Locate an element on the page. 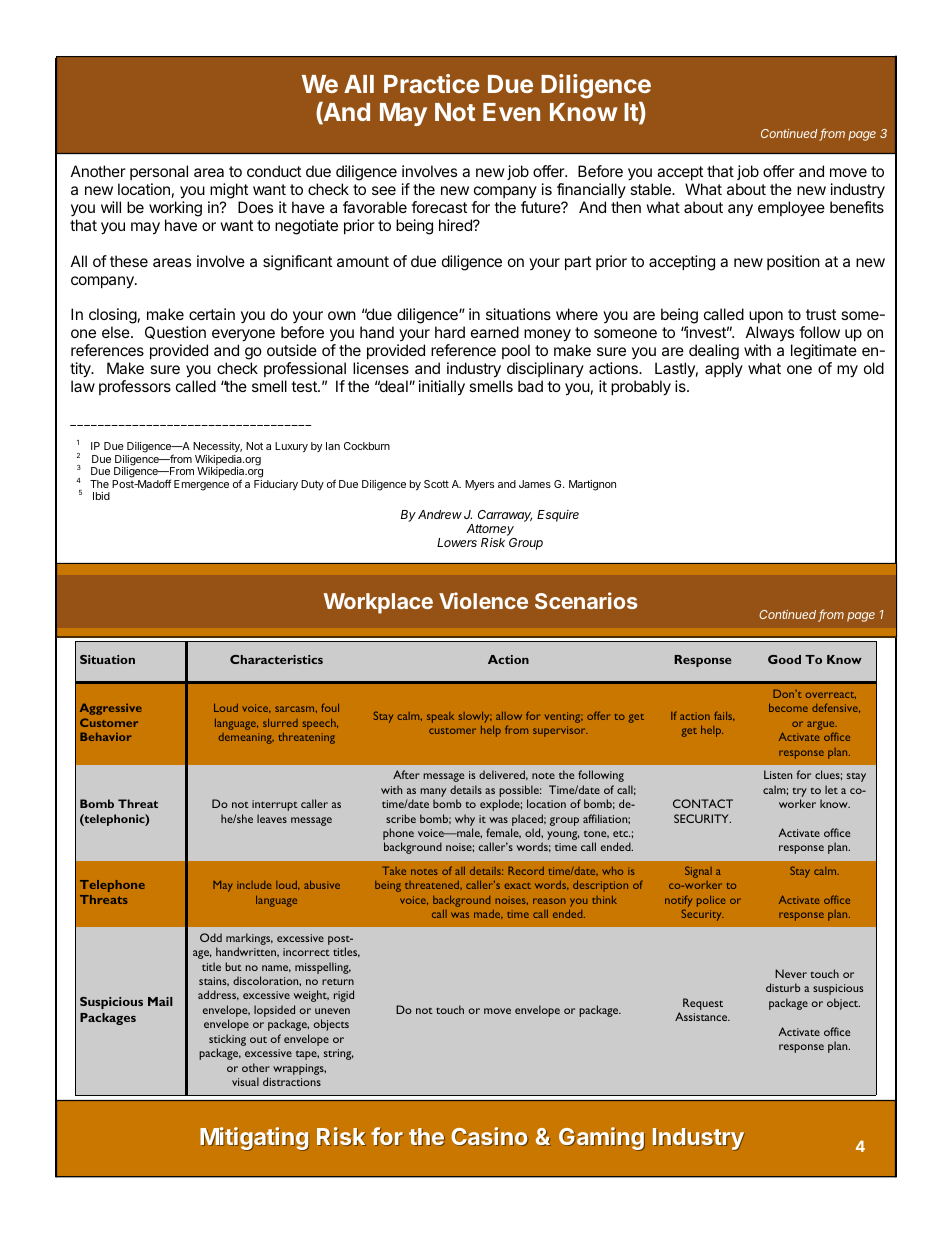  apply is located at coordinates (724, 369).
